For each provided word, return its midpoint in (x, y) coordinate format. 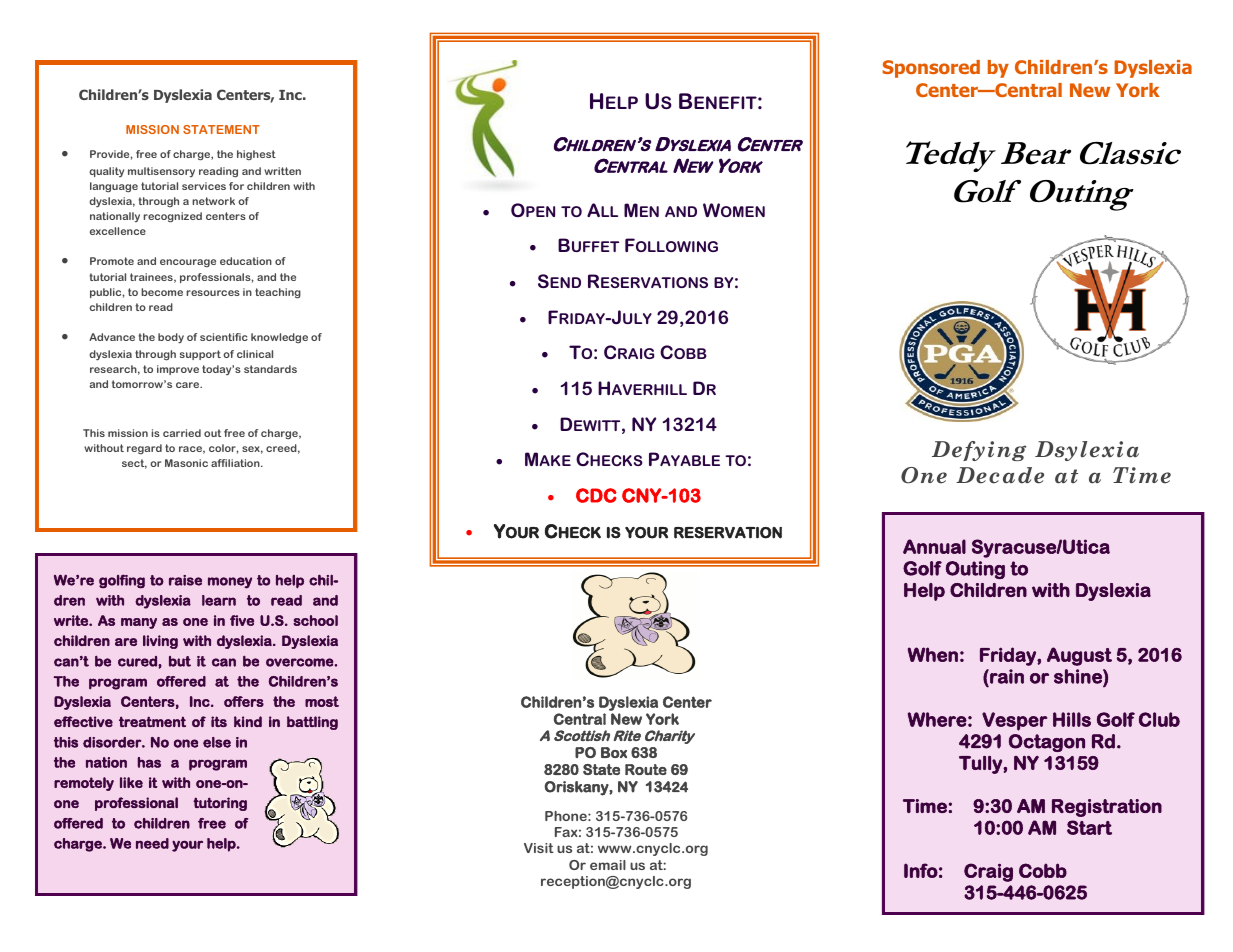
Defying (979, 451)
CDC (596, 495)
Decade (1000, 475)
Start (1089, 827)
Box (614, 752)
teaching (278, 293)
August (1079, 656)
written (282, 171)
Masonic (186, 463)
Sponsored (931, 69)
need (152, 843)
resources (213, 293)
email (608, 865)
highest (256, 155)
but (180, 661)
